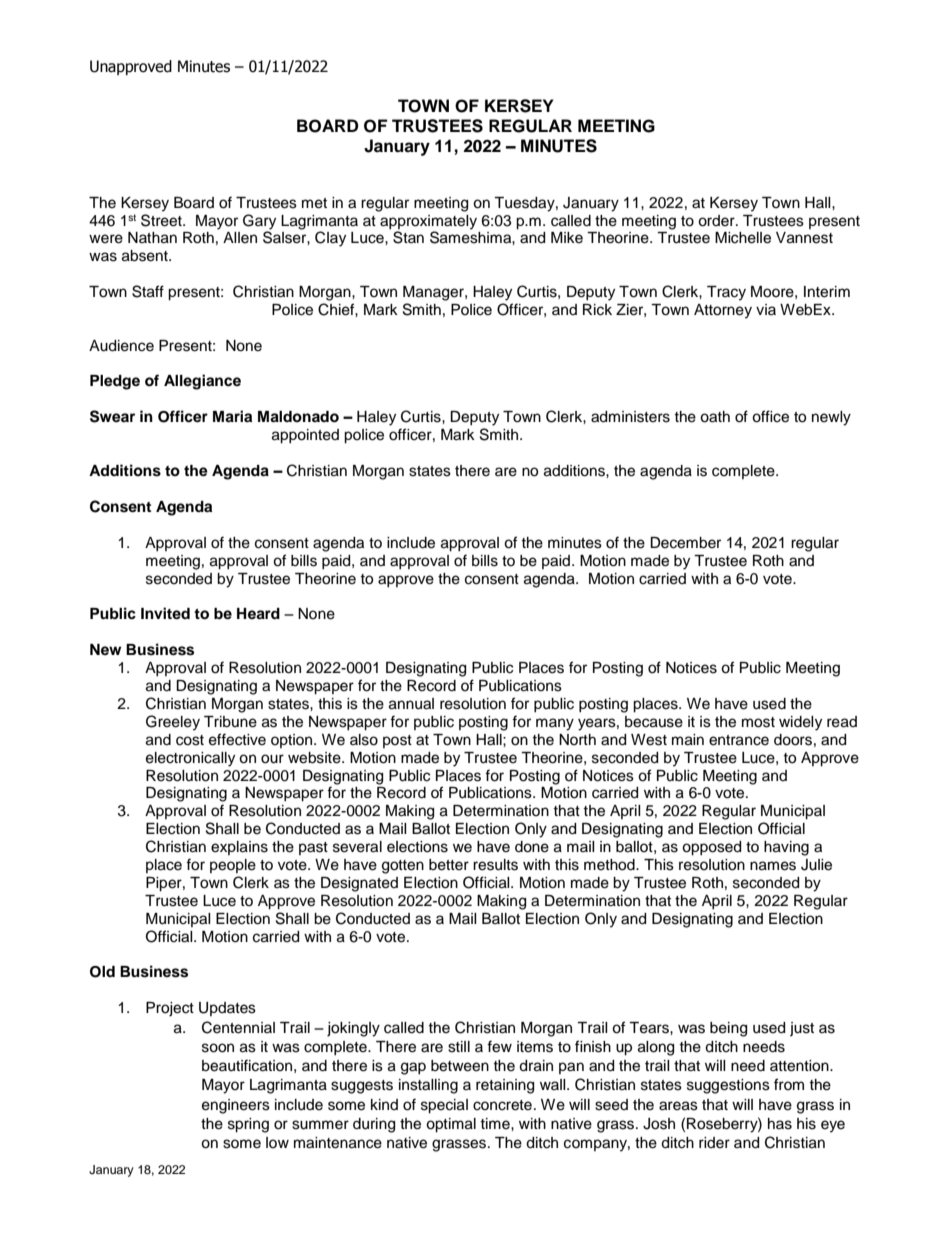 The width and height of the screenshot is (952, 1233). Describe the element at coordinates (152, 238) in the screenshot. I see `Nathan` at that location.
